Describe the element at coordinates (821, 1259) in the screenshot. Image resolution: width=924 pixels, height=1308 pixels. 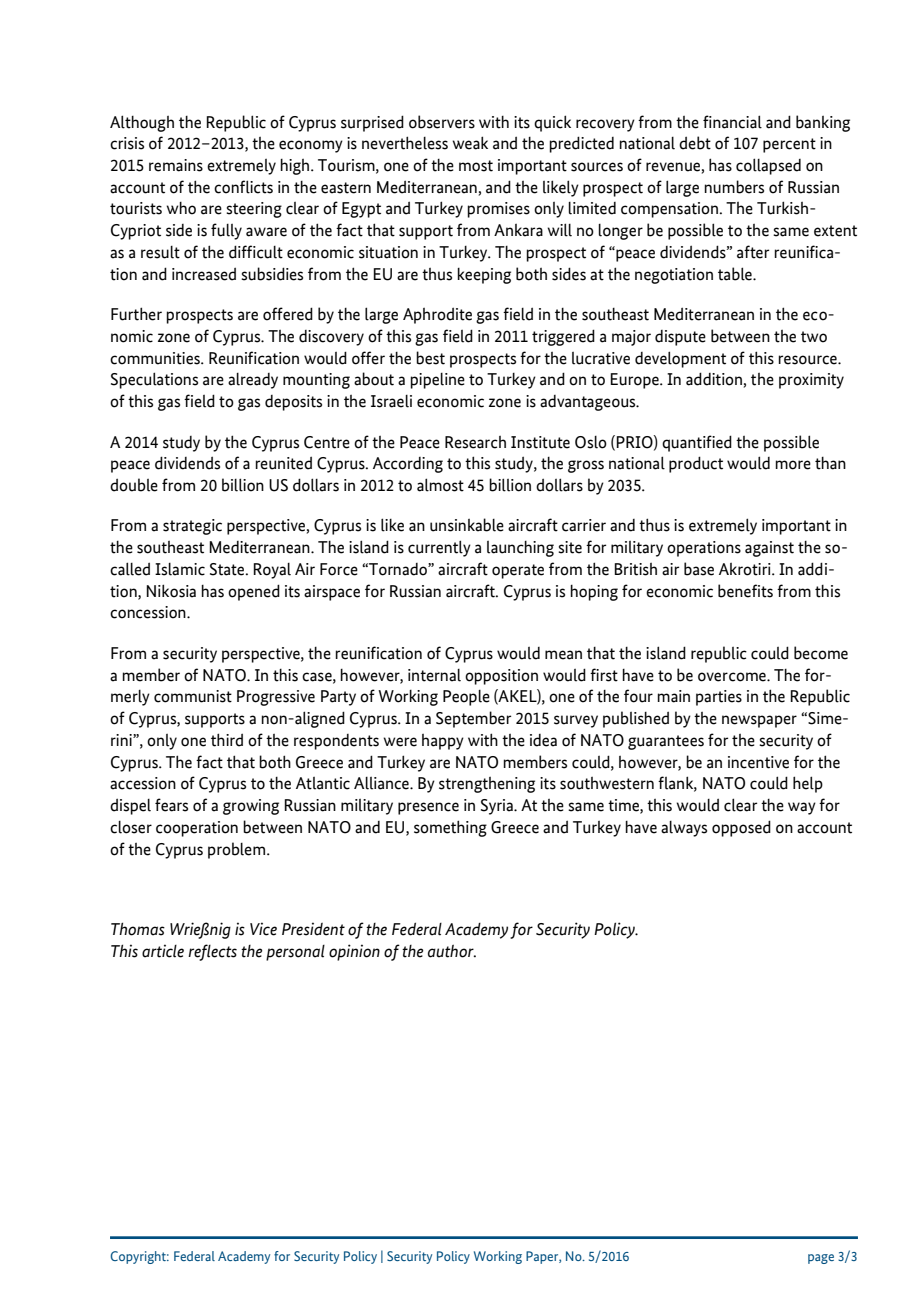
I see `page` at that location.
